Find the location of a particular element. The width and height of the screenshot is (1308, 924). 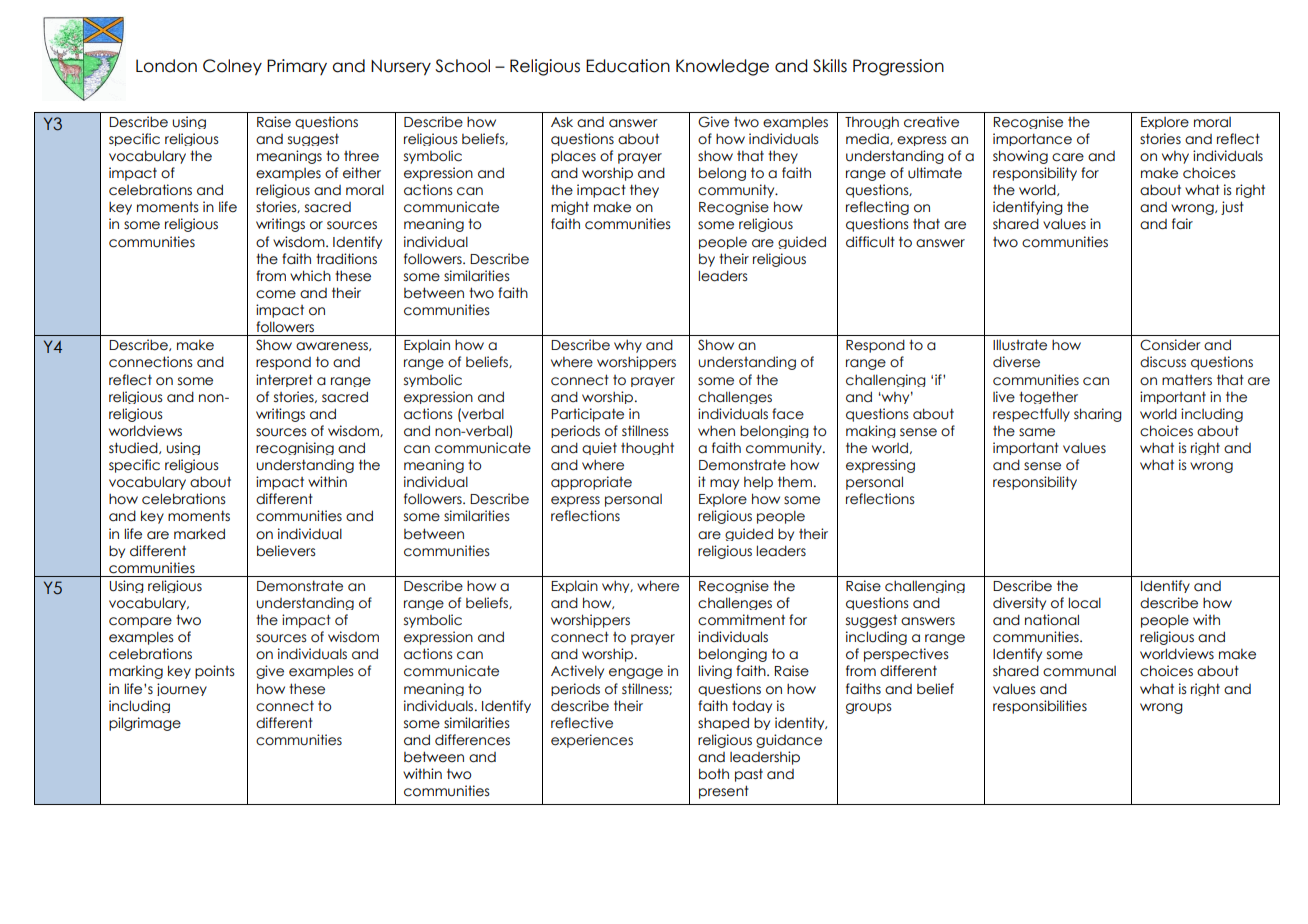

same is located at coordinates (1037, 432).
